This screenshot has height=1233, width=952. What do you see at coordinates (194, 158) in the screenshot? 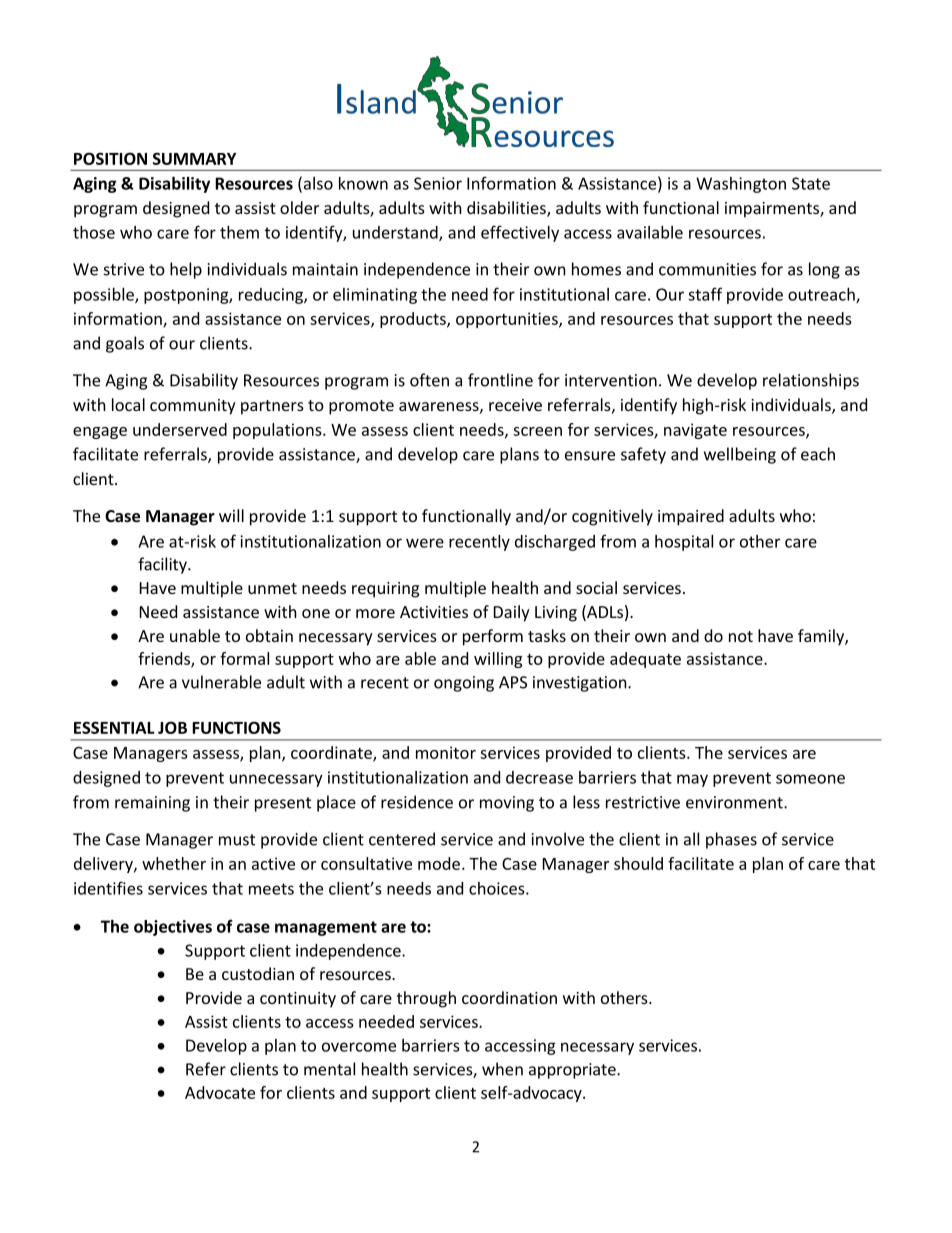
I see `SUMMARY` at bounding box center [194, 158].
